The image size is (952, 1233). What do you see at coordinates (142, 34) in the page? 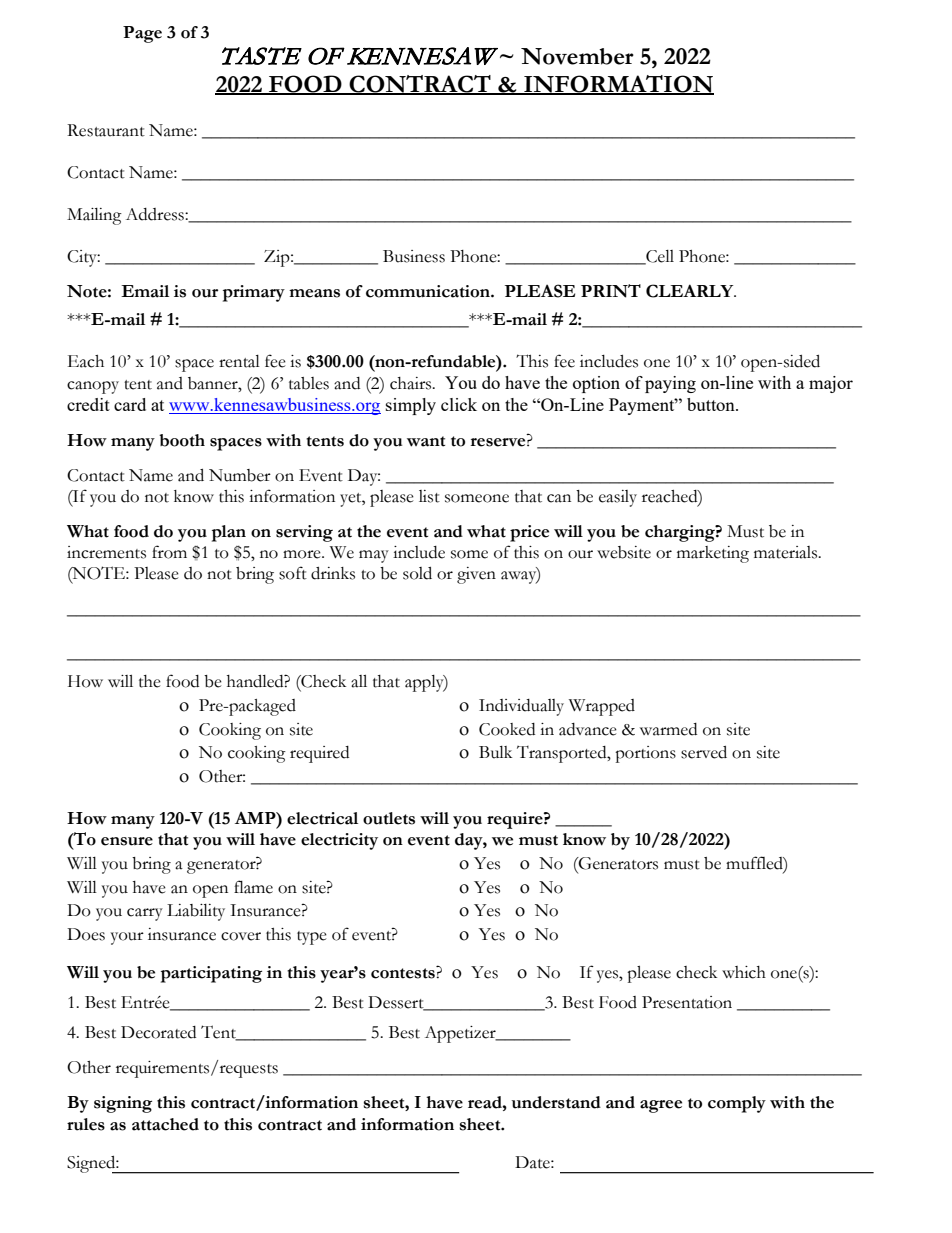
I see `Page` at bounding box center [142, 34].
